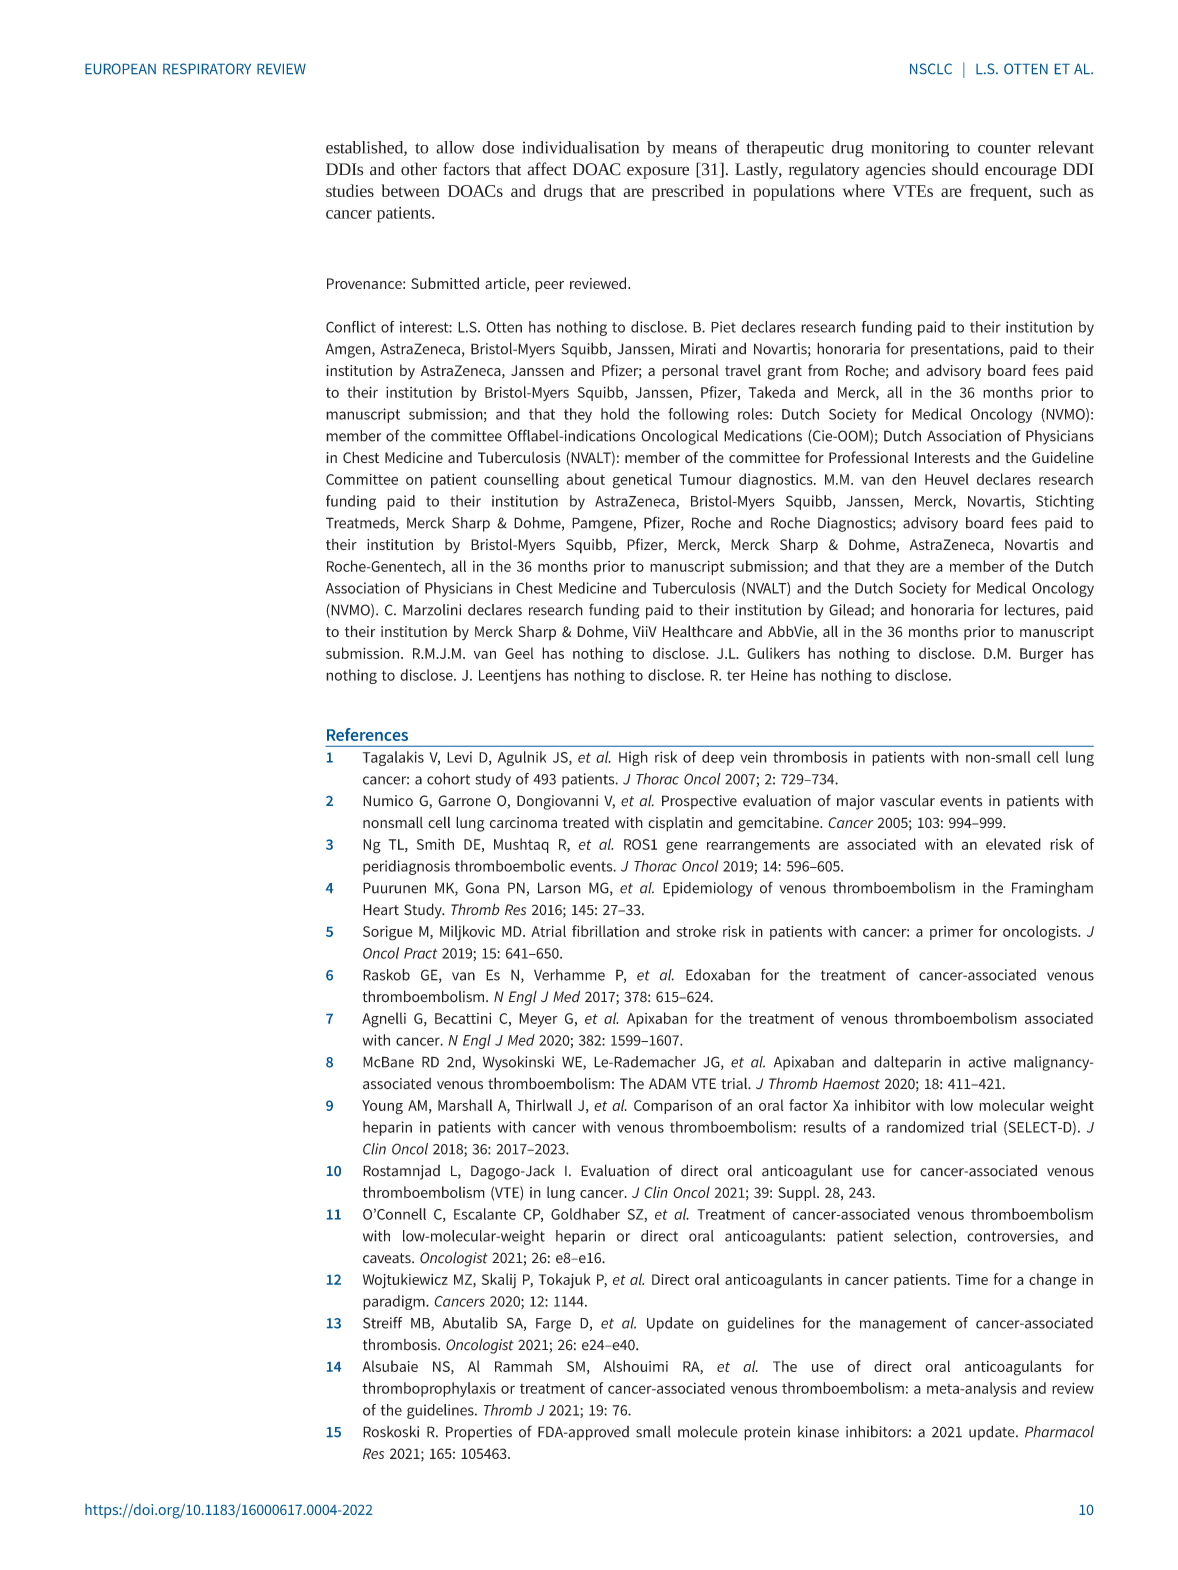 Image resolution: width=1178 pixels, height=1570 pixels. I want to click on RESPIRATORY, so click(207, 68).
